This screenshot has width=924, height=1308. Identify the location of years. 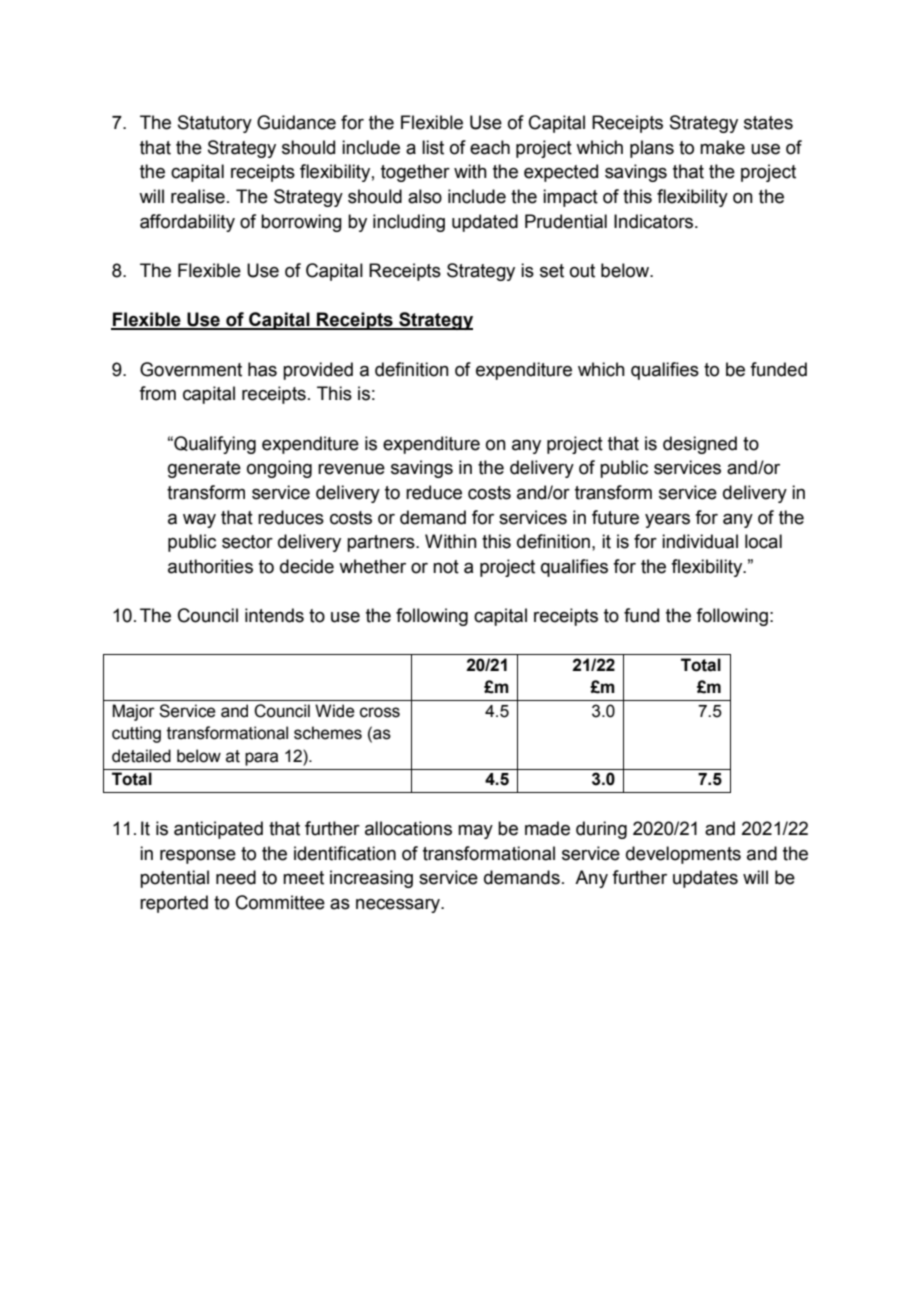
(667, 521).
